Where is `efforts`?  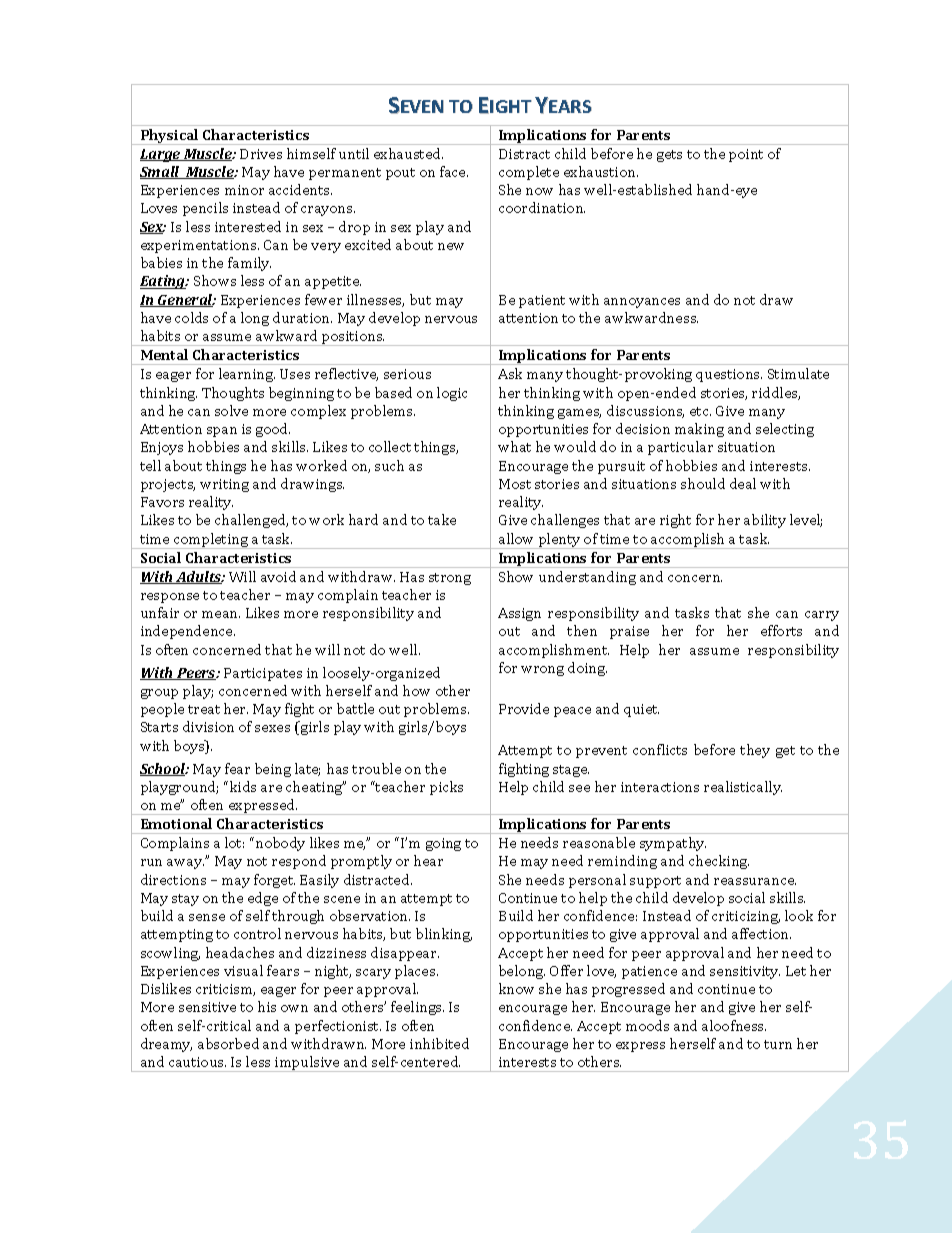
efforts is located at coordinates (781, 630).
